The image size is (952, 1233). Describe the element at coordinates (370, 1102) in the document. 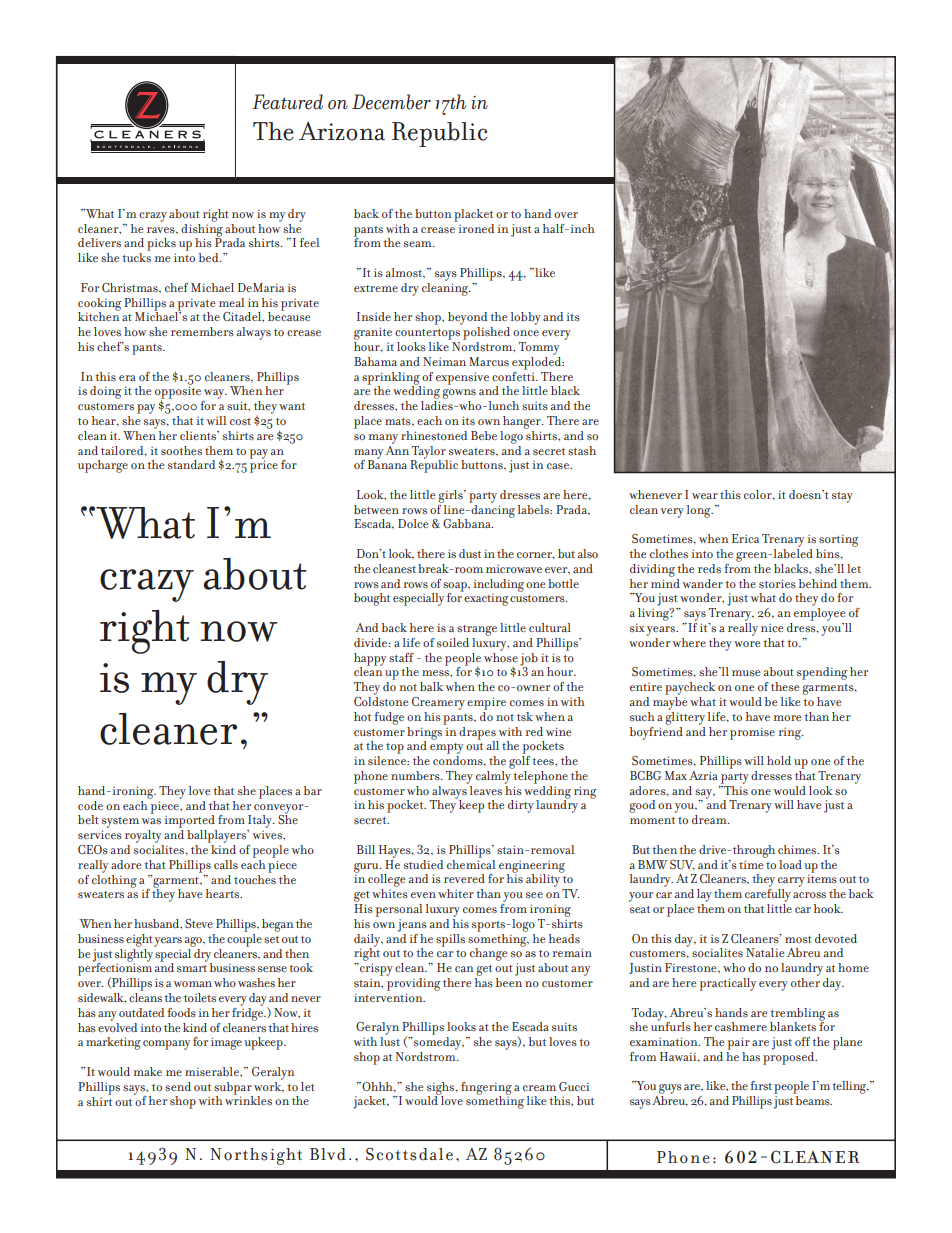

I see `jacket` at that location.
